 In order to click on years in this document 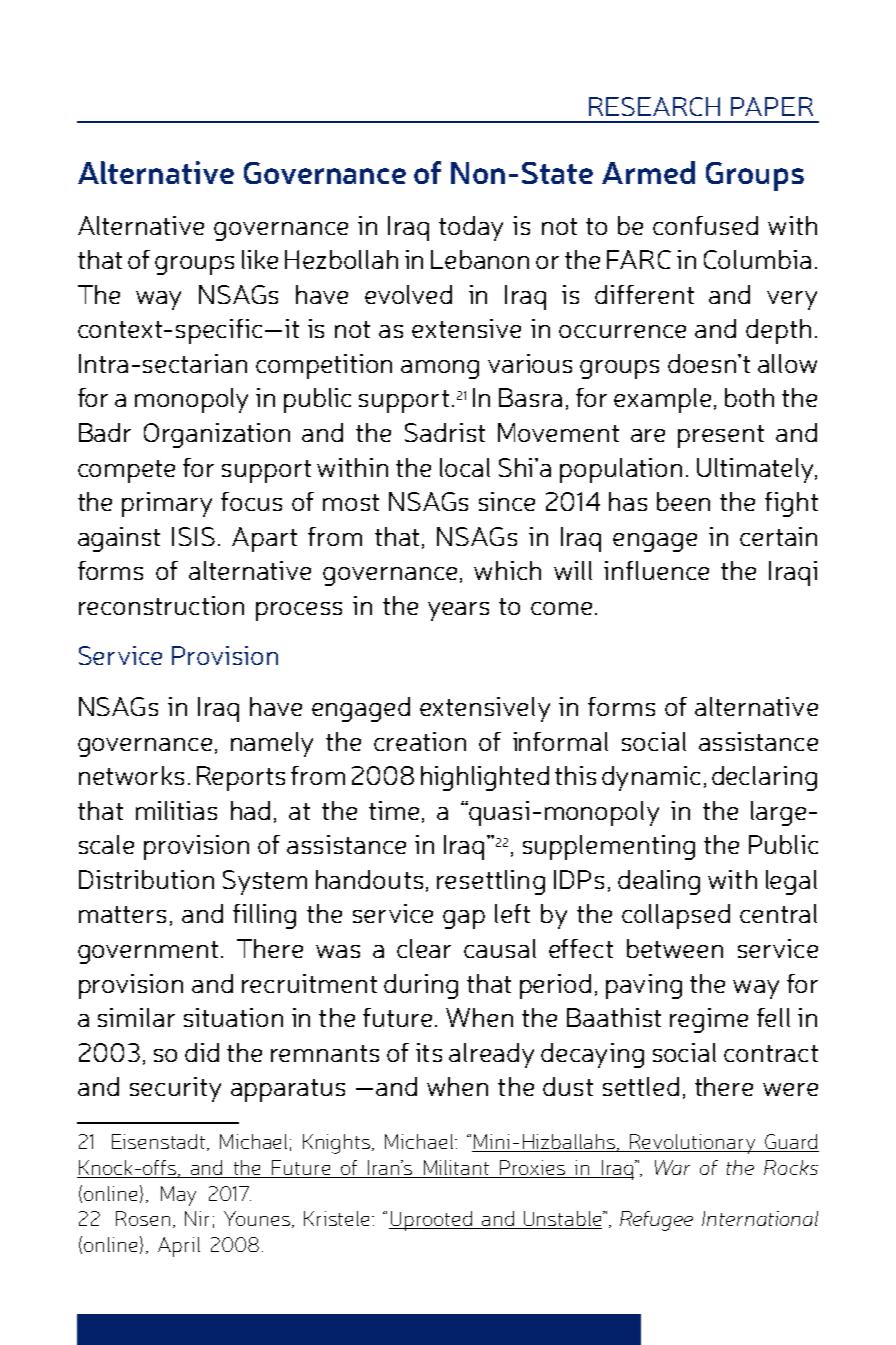, I will do `click(458, 611)`.
